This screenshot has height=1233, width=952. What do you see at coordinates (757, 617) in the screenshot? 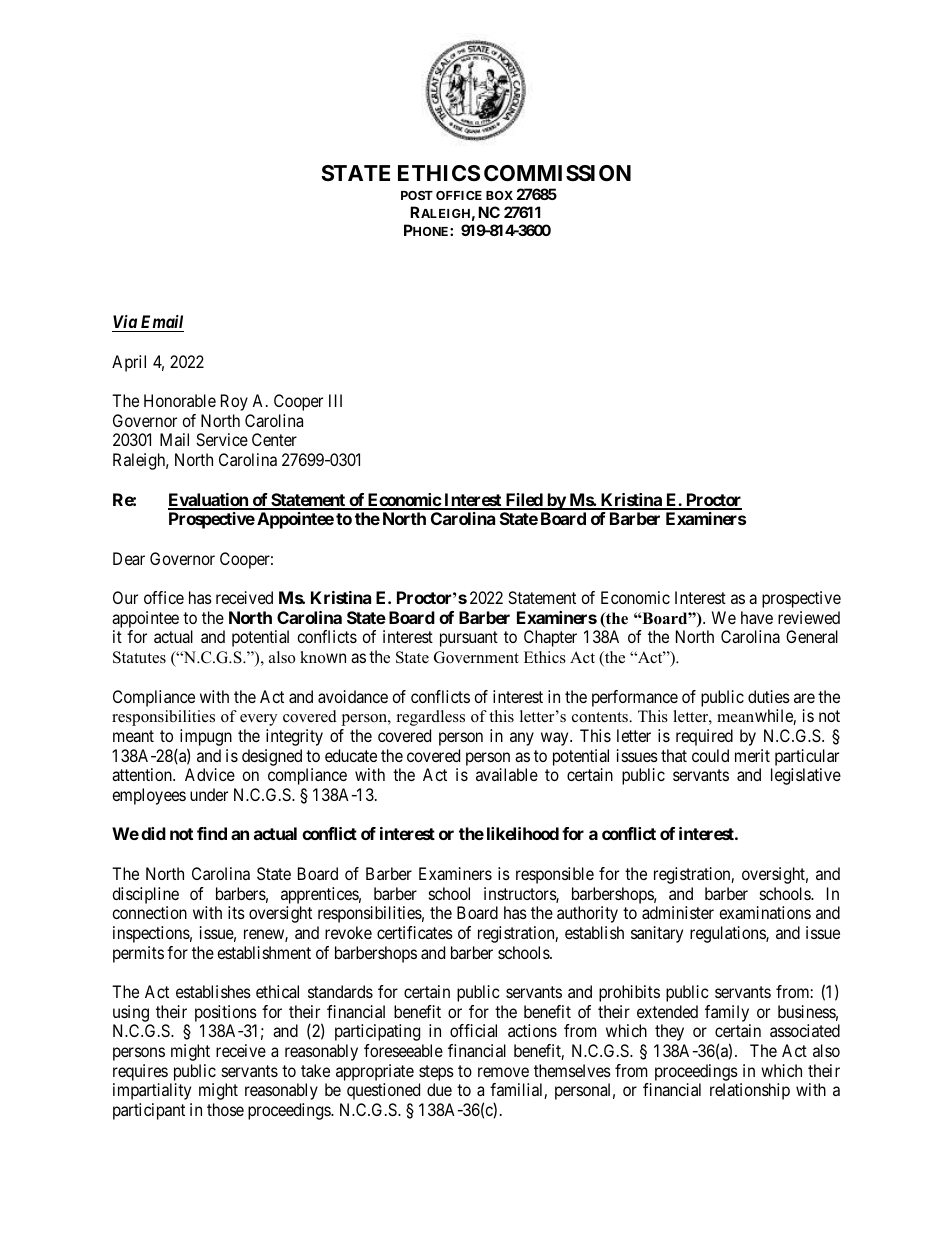
I see `have` at bounding box center [757, 617].
